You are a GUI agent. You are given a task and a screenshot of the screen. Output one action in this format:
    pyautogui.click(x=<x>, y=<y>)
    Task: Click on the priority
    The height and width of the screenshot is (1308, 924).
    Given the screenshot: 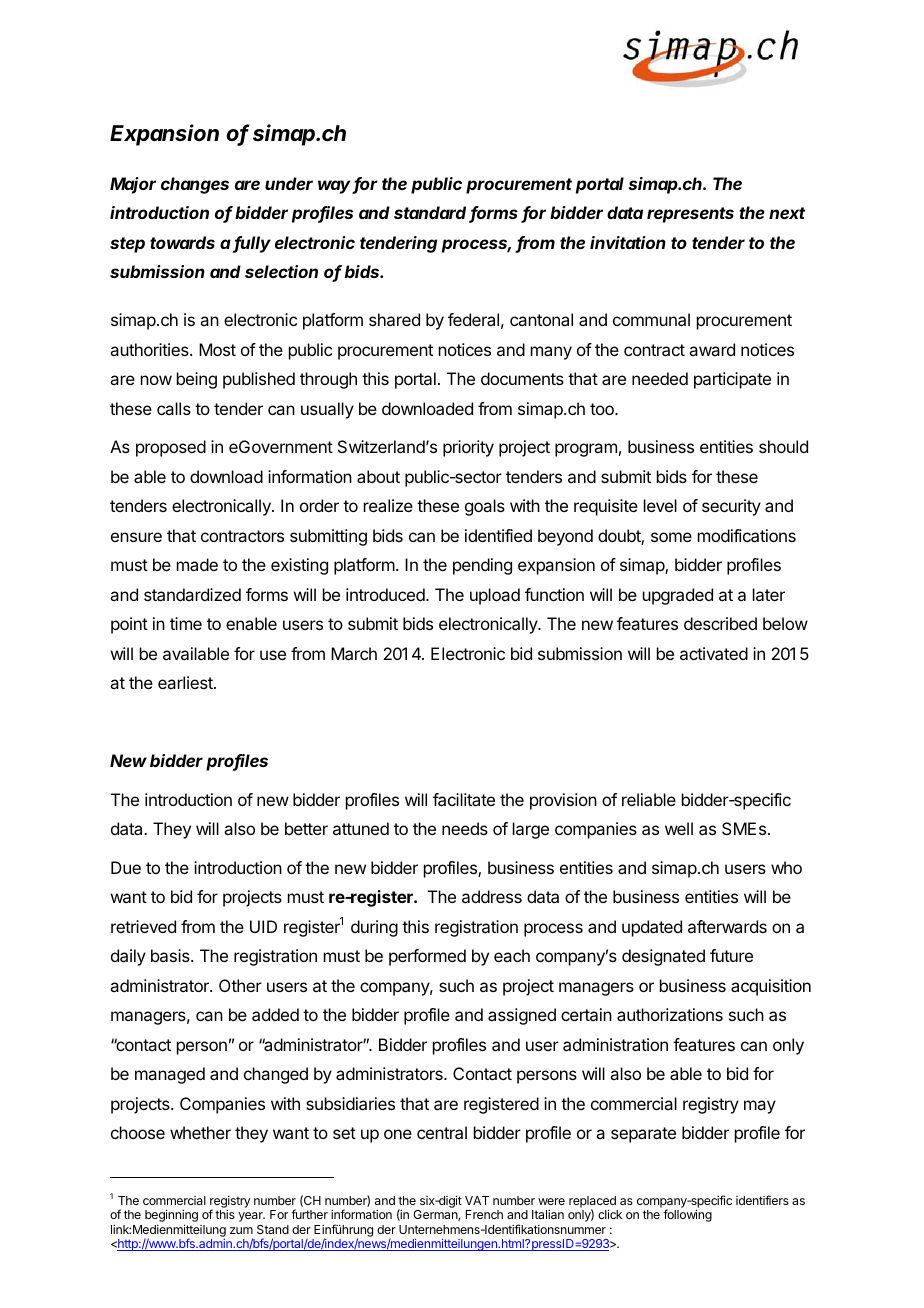 What is the action you would take?
    pyautogui.click(x=468, y=448)
